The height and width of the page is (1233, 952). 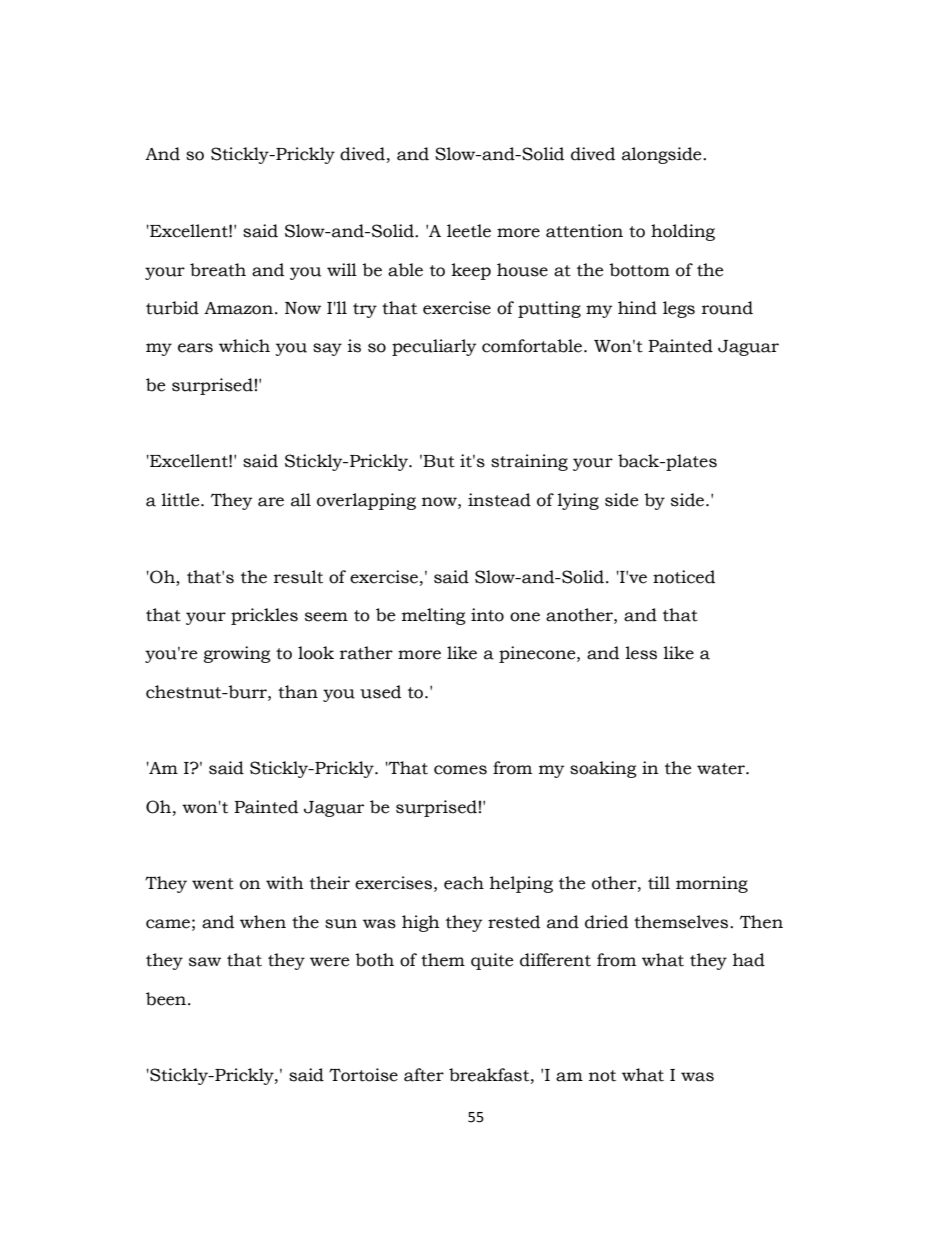 I want to click on keep, so click(x=471, y=271).
